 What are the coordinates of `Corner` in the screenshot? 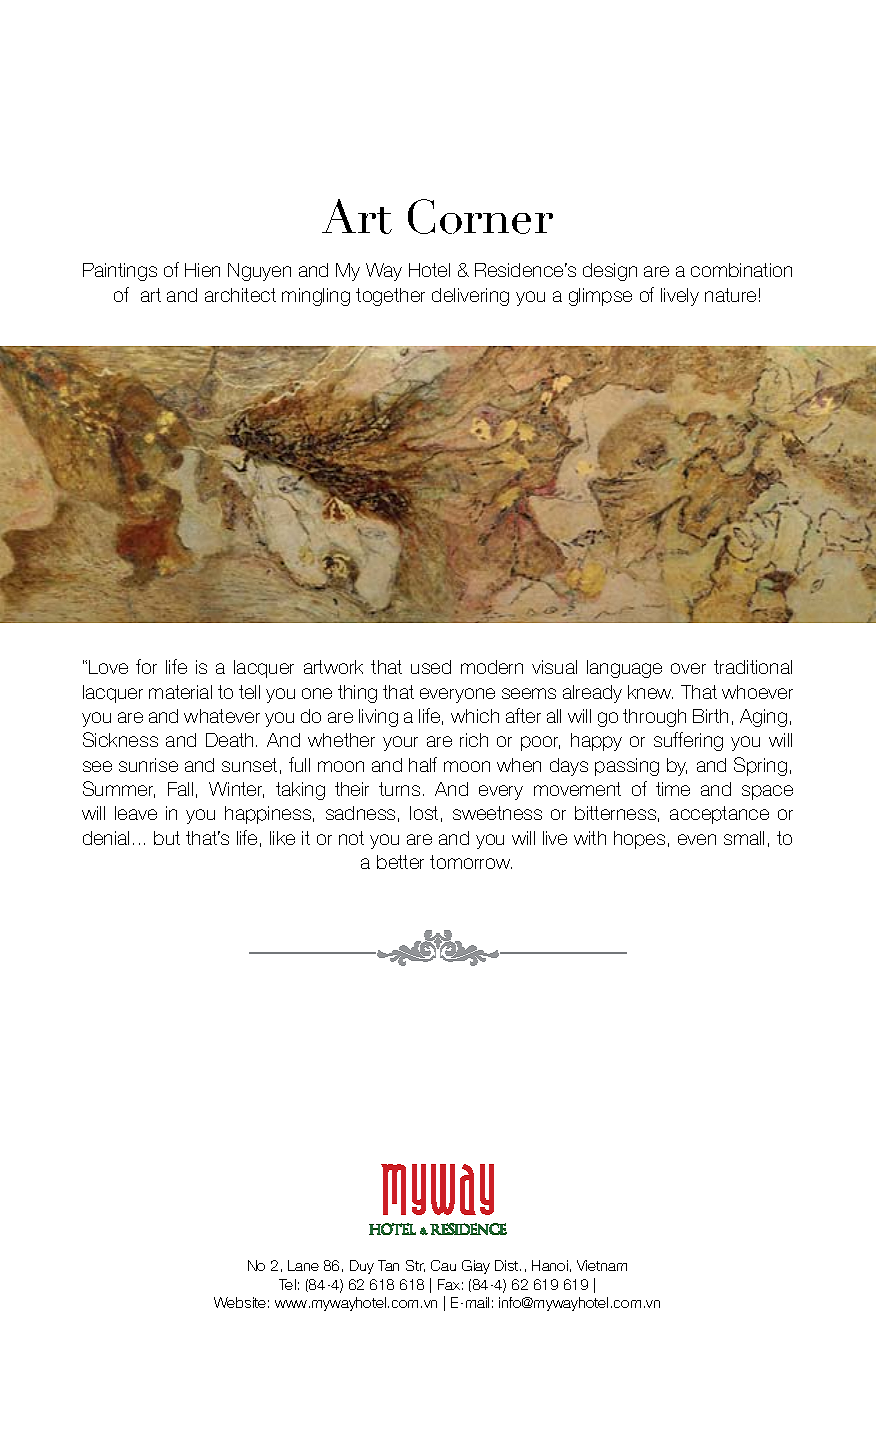 It's located at (480, 216).
